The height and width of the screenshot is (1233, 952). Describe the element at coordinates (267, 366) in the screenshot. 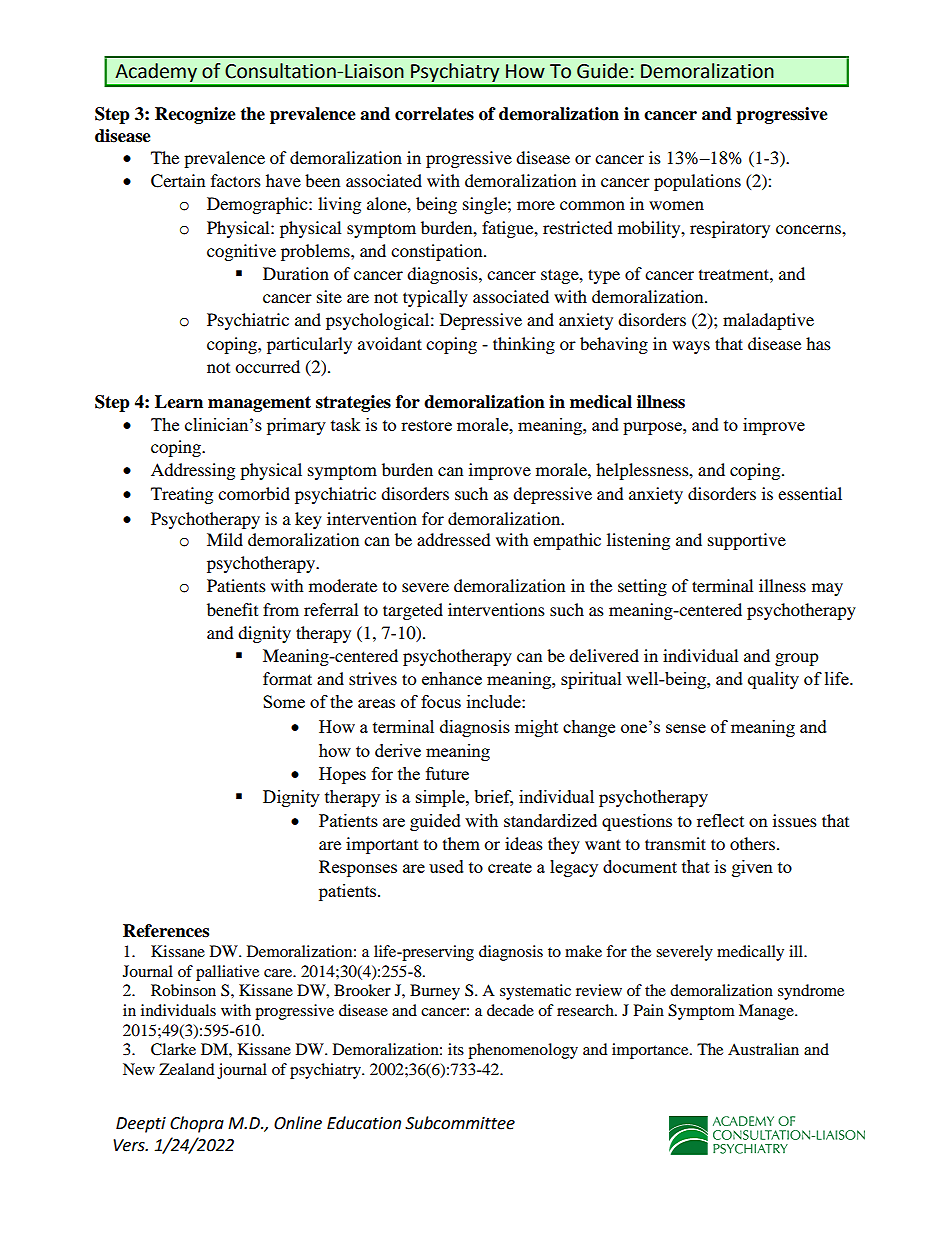

I see `occurred` at that location.
